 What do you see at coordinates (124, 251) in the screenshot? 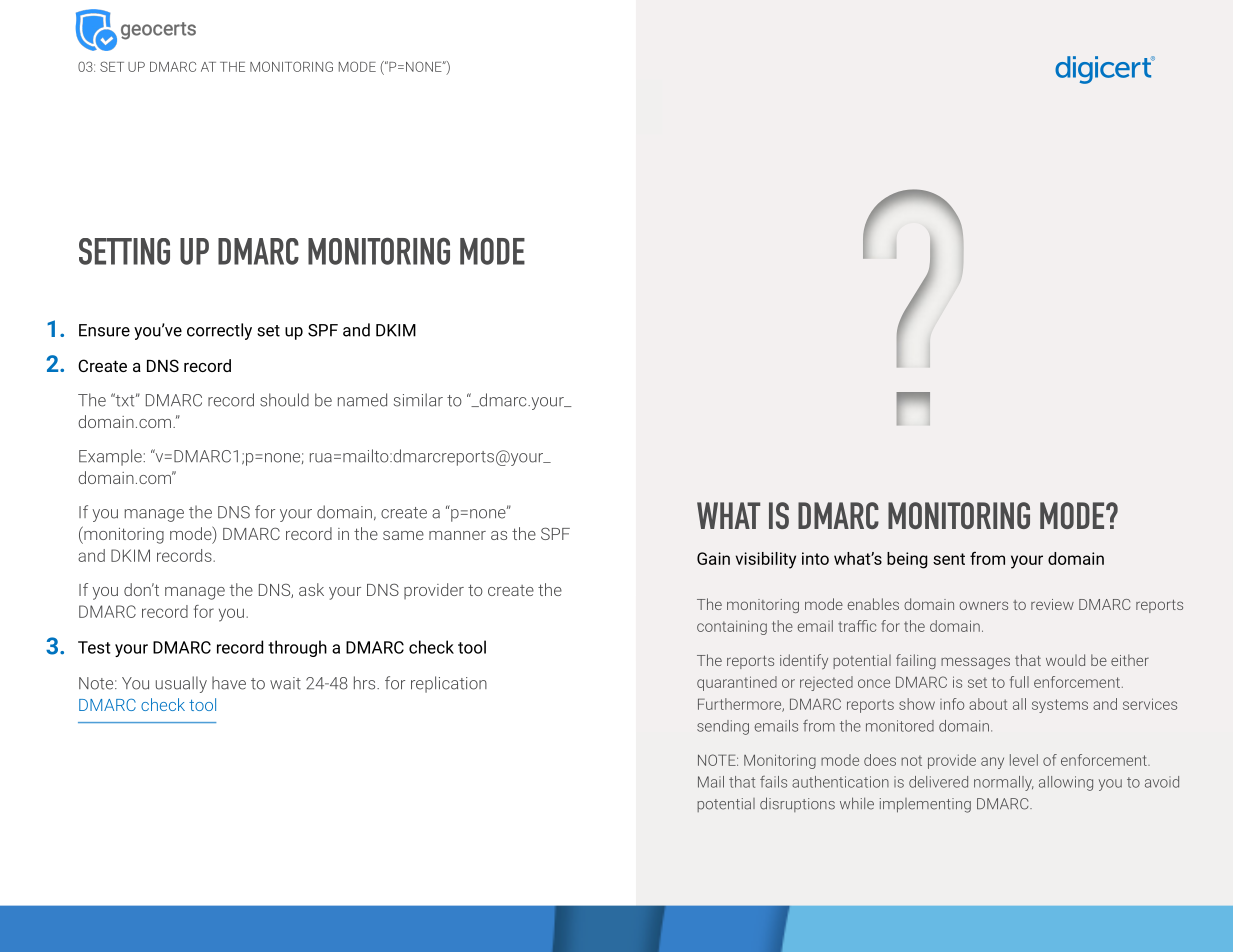
I see `SETTING` at bounding box center [124, 251].
